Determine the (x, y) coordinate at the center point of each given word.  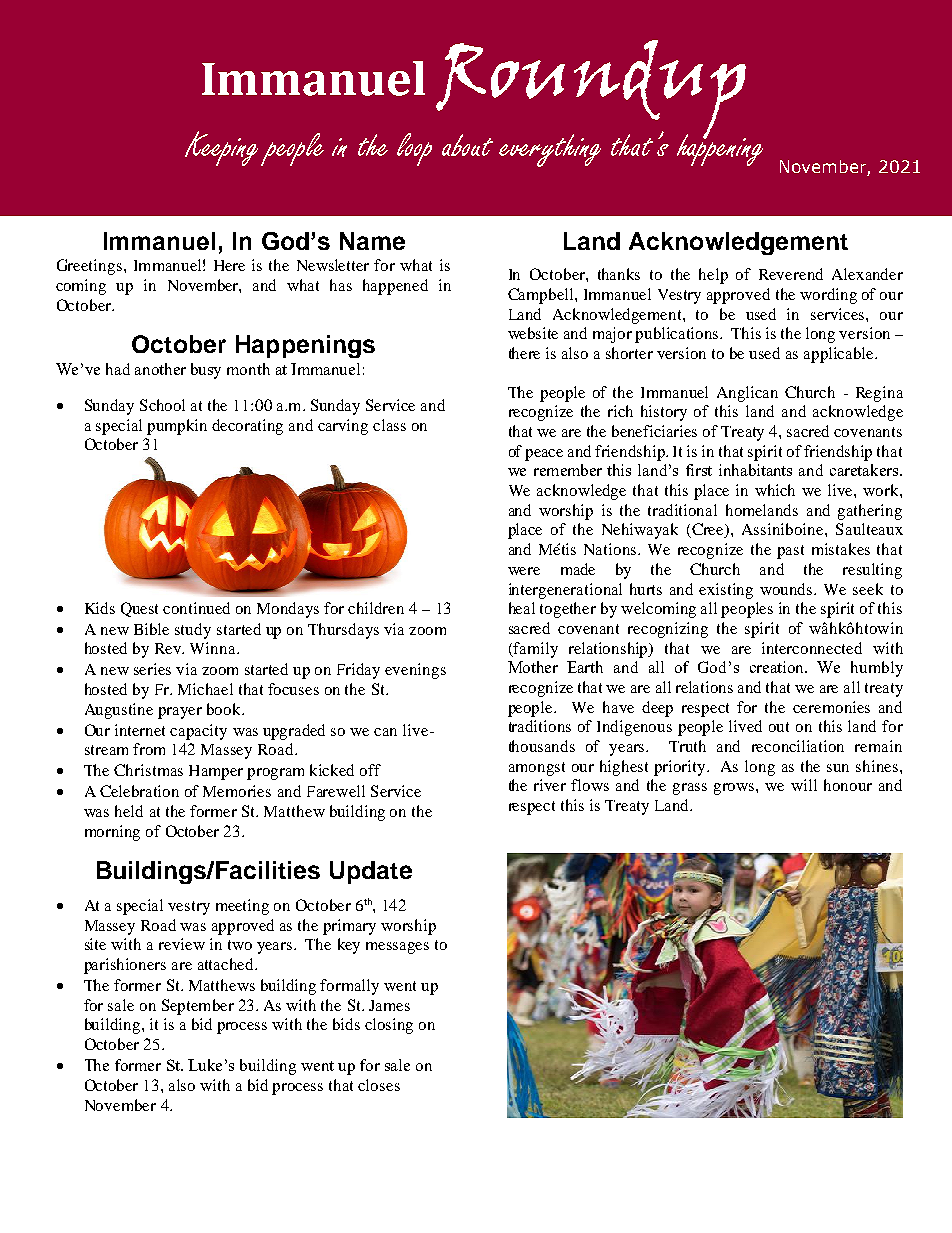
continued (196, 608)
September (198, 1007)
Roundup (591, 90)
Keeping (221, 148)
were (524, 571)
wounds (787, 589)
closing (389, 1026)
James (389, 1005)
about (467, 145)
